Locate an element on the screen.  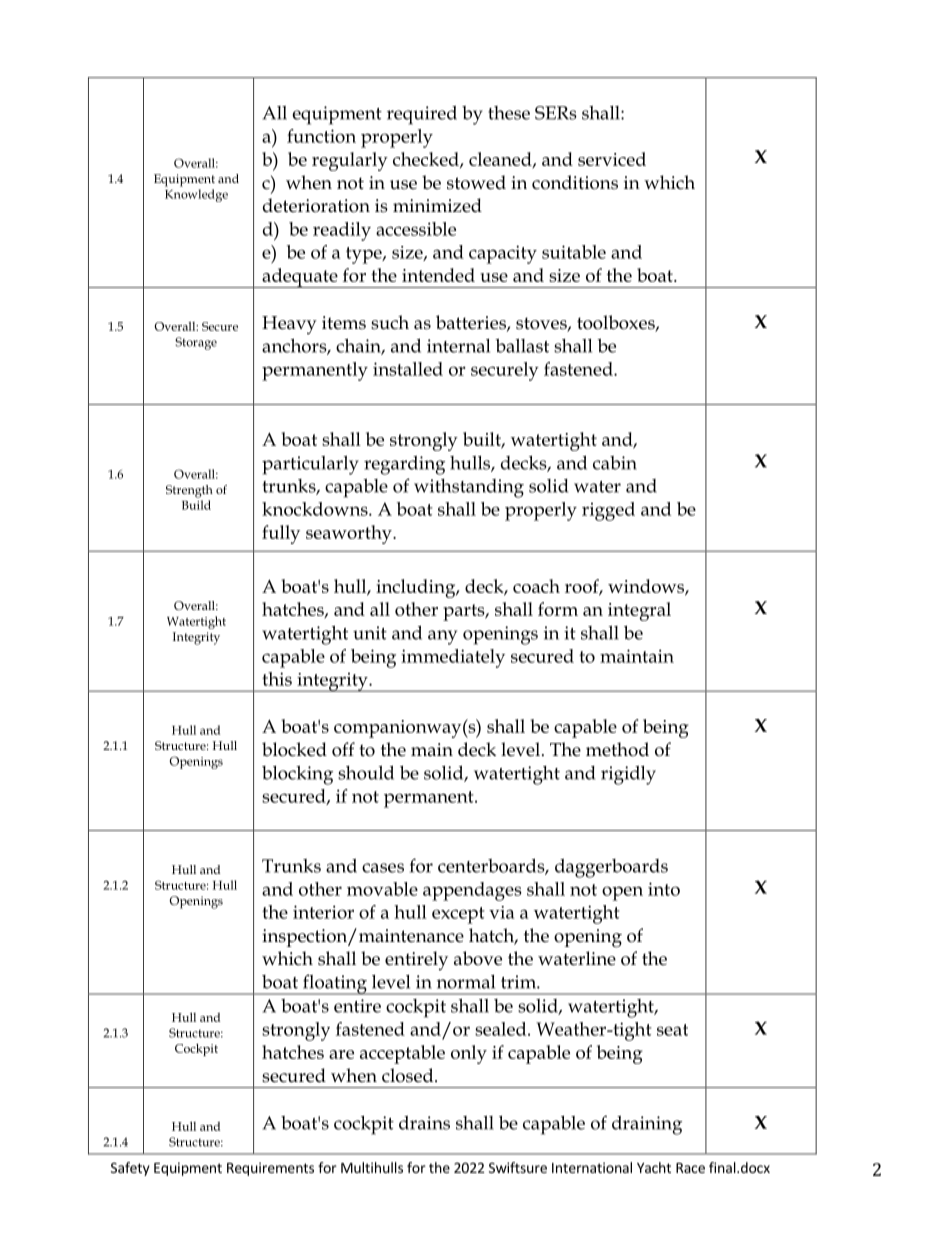
rigidly is located at coordinates (628, 775).
